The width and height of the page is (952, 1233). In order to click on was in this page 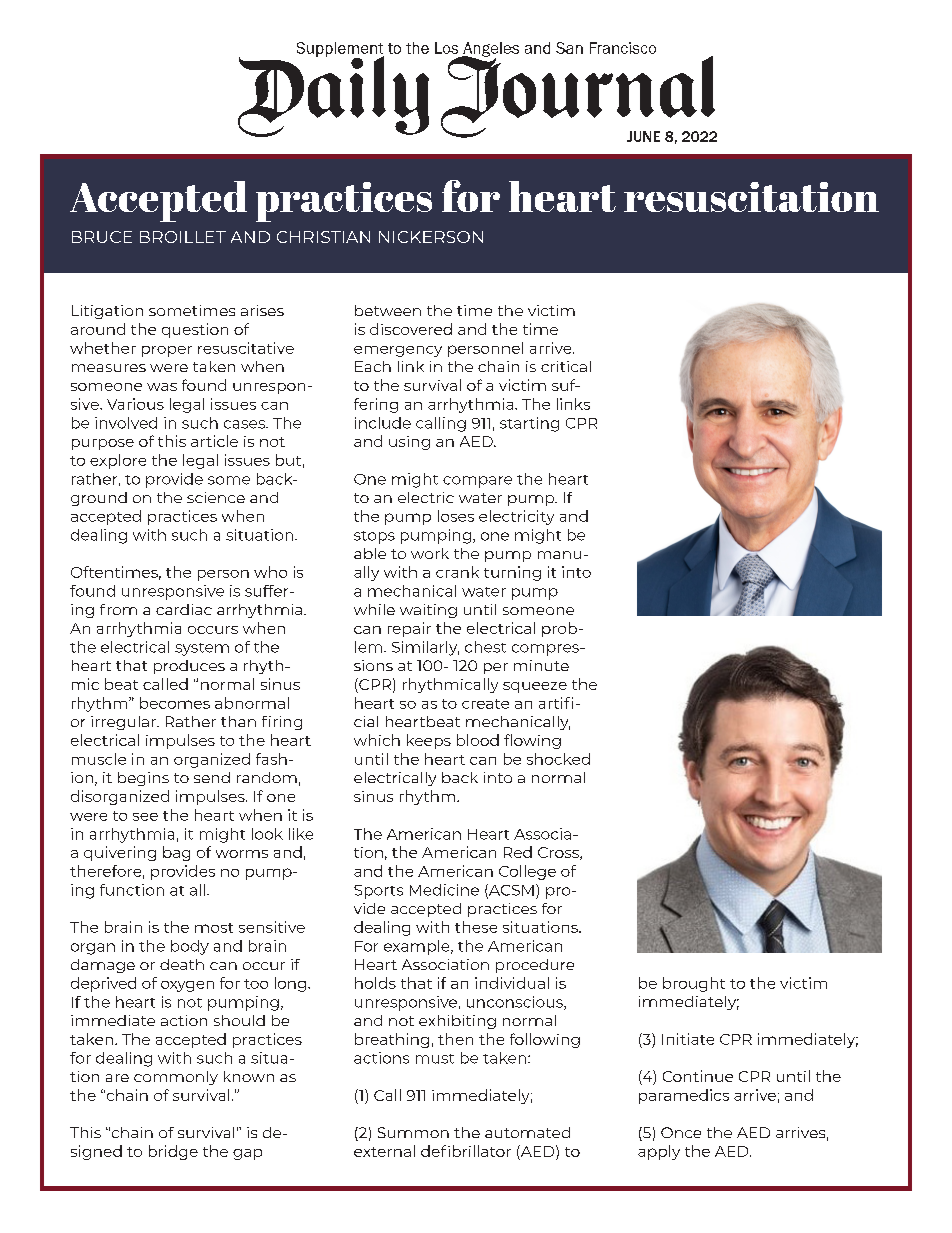, I will do `click(162, 387)`.
